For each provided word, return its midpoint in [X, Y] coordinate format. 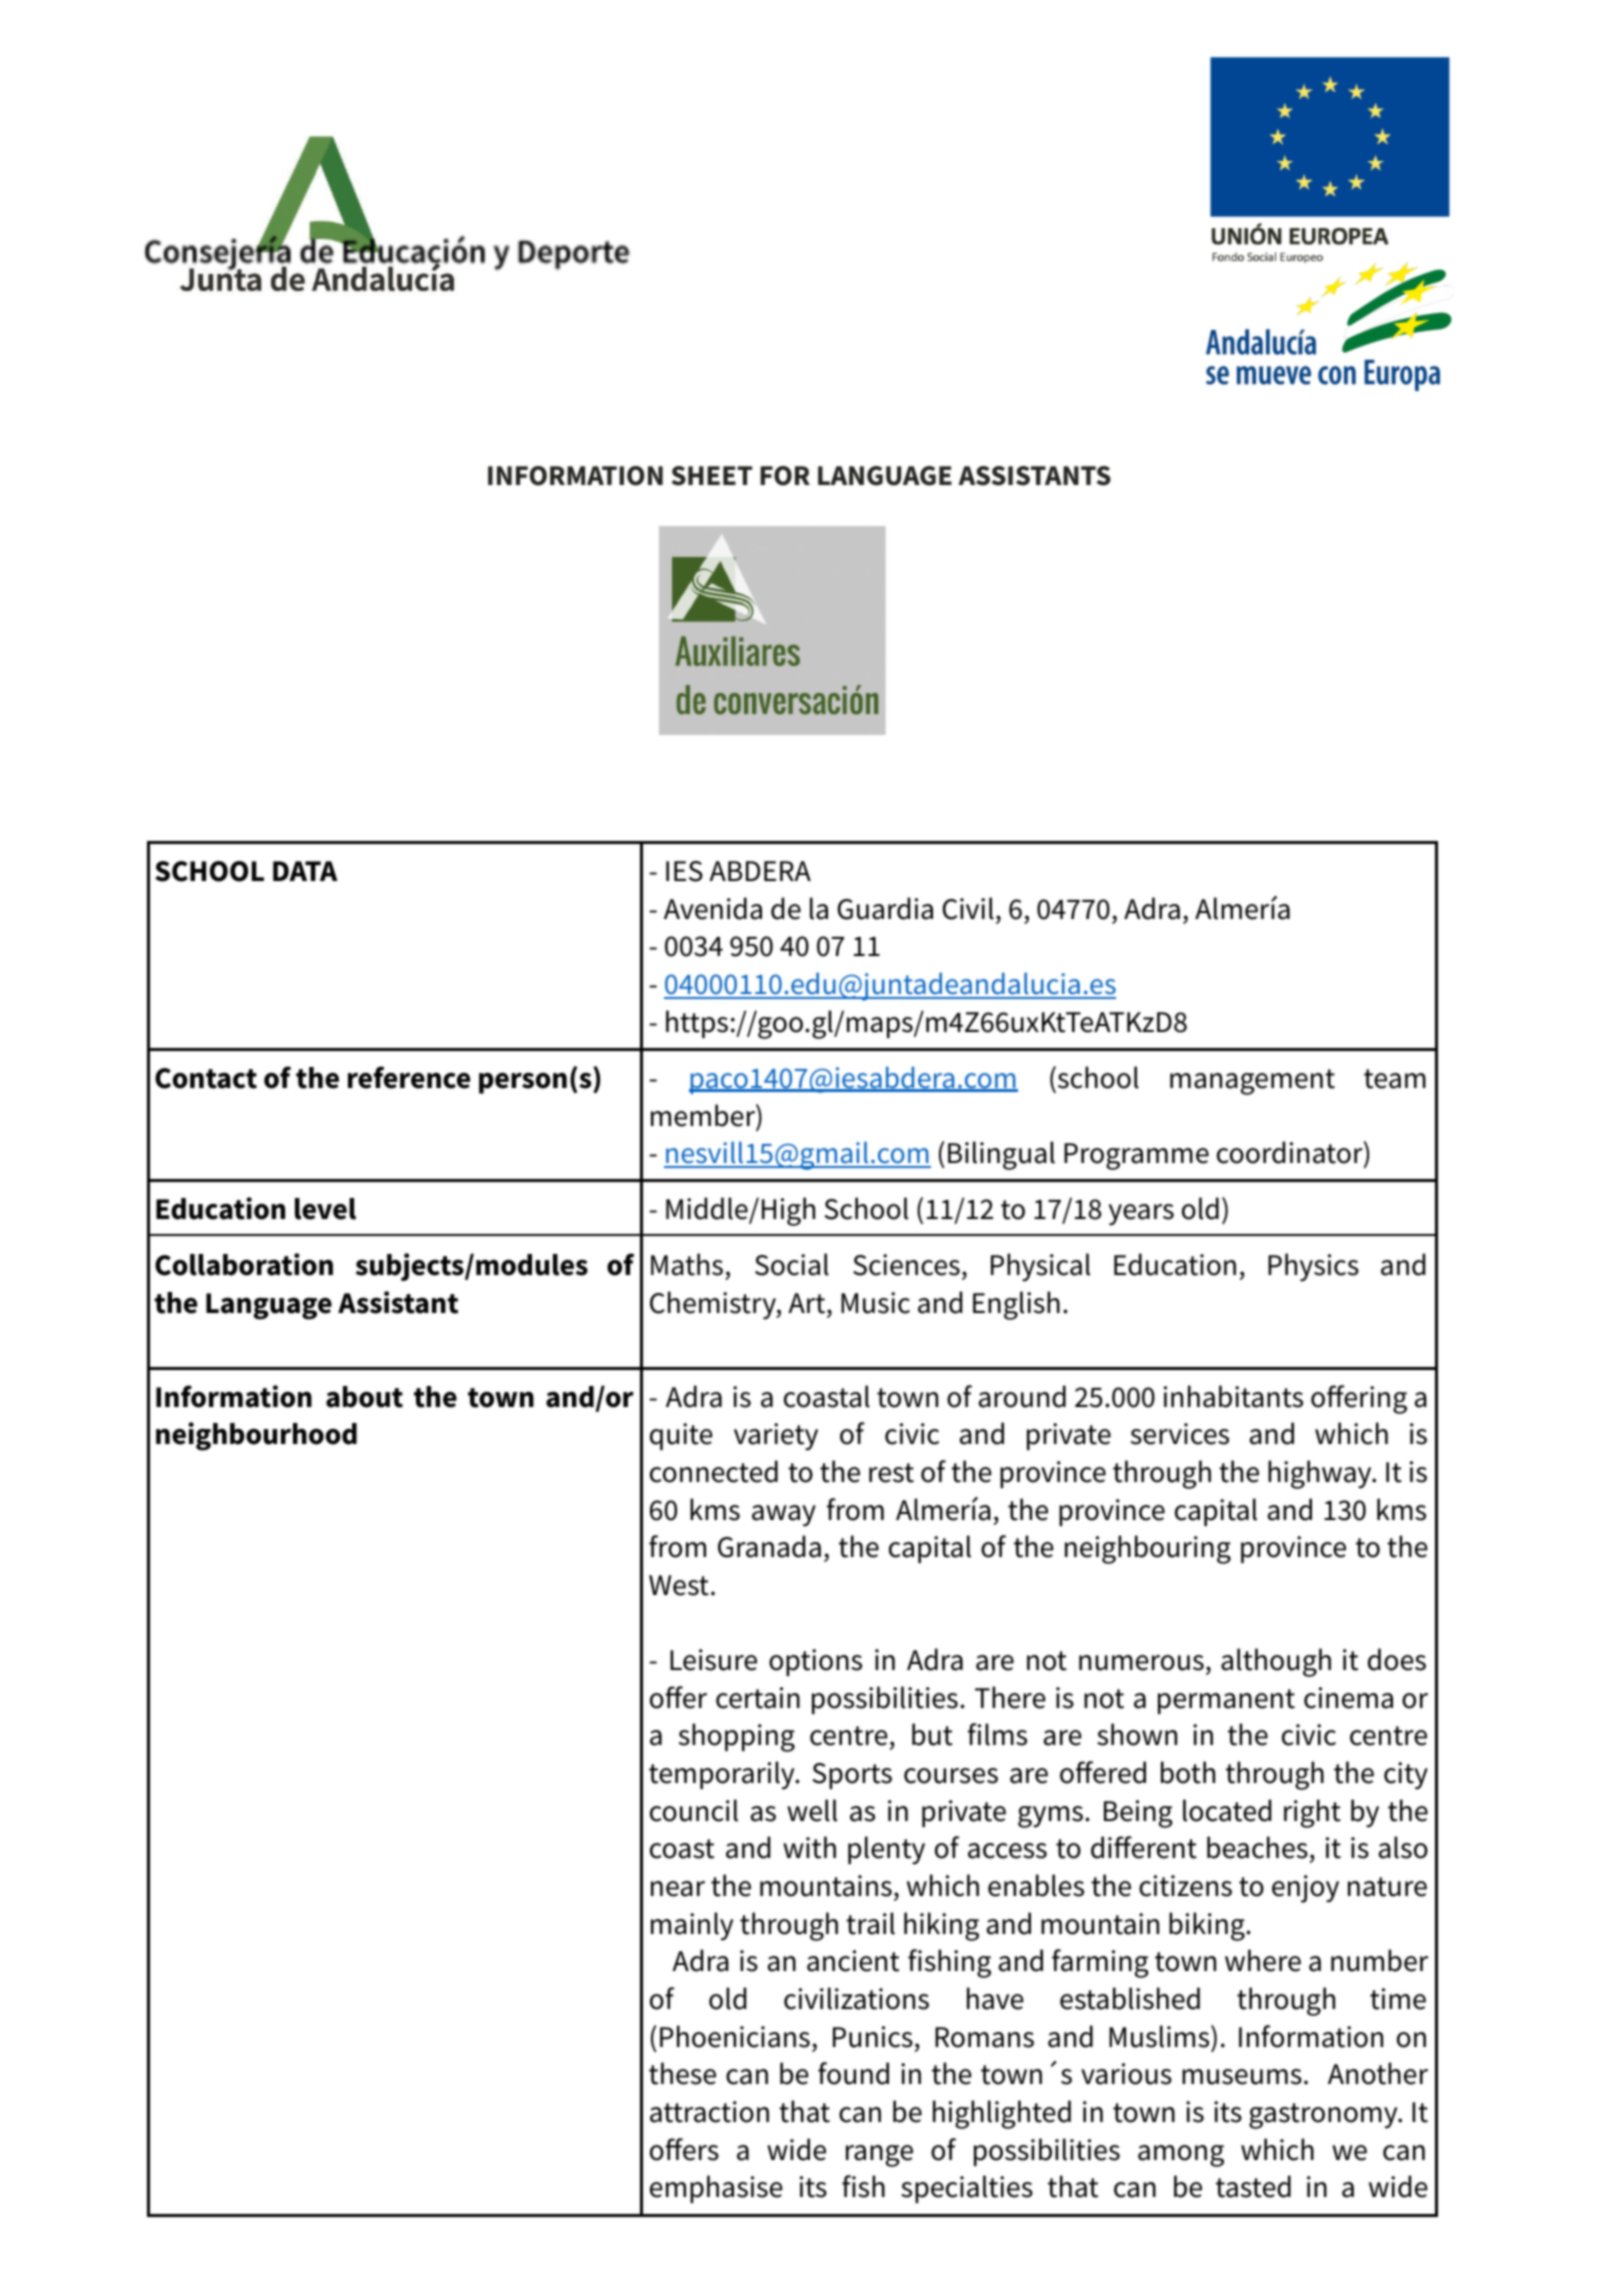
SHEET [711, 476]
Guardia [885, 908]
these [682, 2073]
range [879, 2156]
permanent [1226, 1701]
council [694, 1810]
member [704, 1115]
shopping [737, 1737]
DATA [305, 871]
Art [806, 1303]
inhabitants [1233, 1396]
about [364, 1397]
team [1395, 1079]
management [1252, 1082]
